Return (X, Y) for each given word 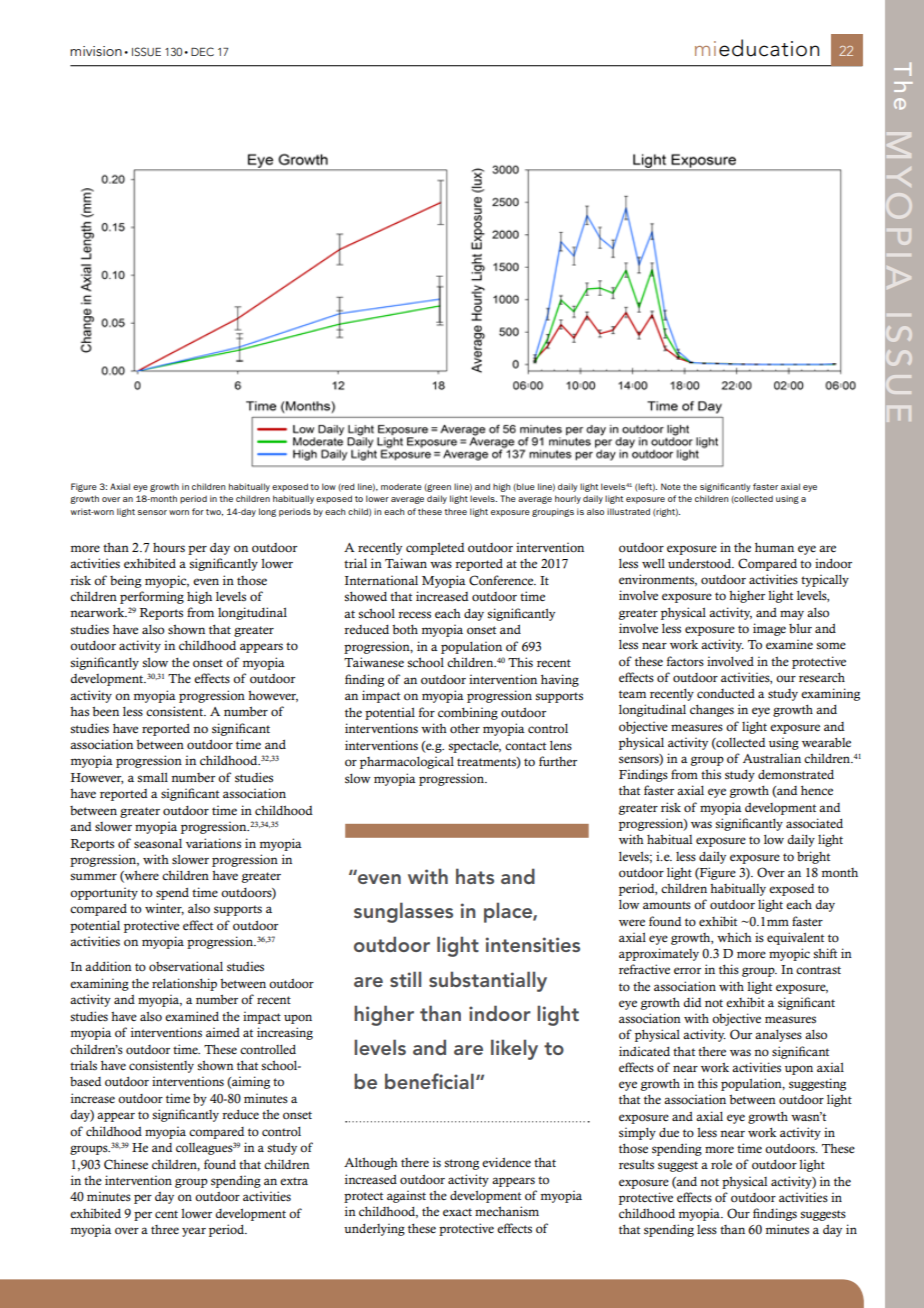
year (194, 1232)
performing (152, 597)
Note (671, 486)
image (769, 629)
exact (457, 1212)
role (721, 1164)
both (405, 629)
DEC (202, 51)
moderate (401, 486)
